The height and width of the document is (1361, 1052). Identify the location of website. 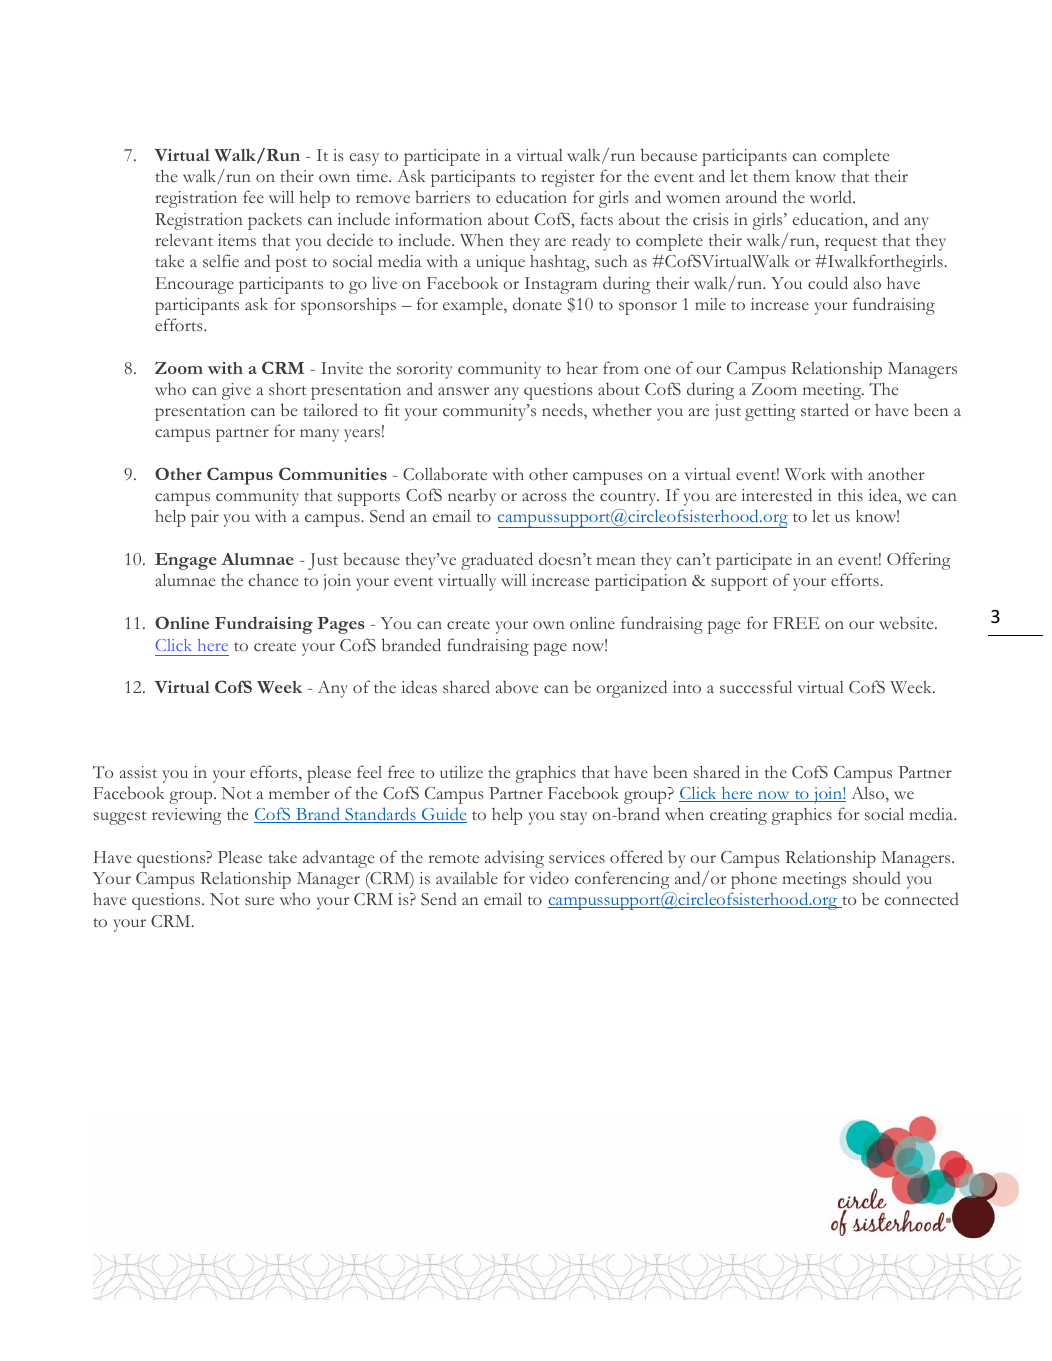
(907, 623).
